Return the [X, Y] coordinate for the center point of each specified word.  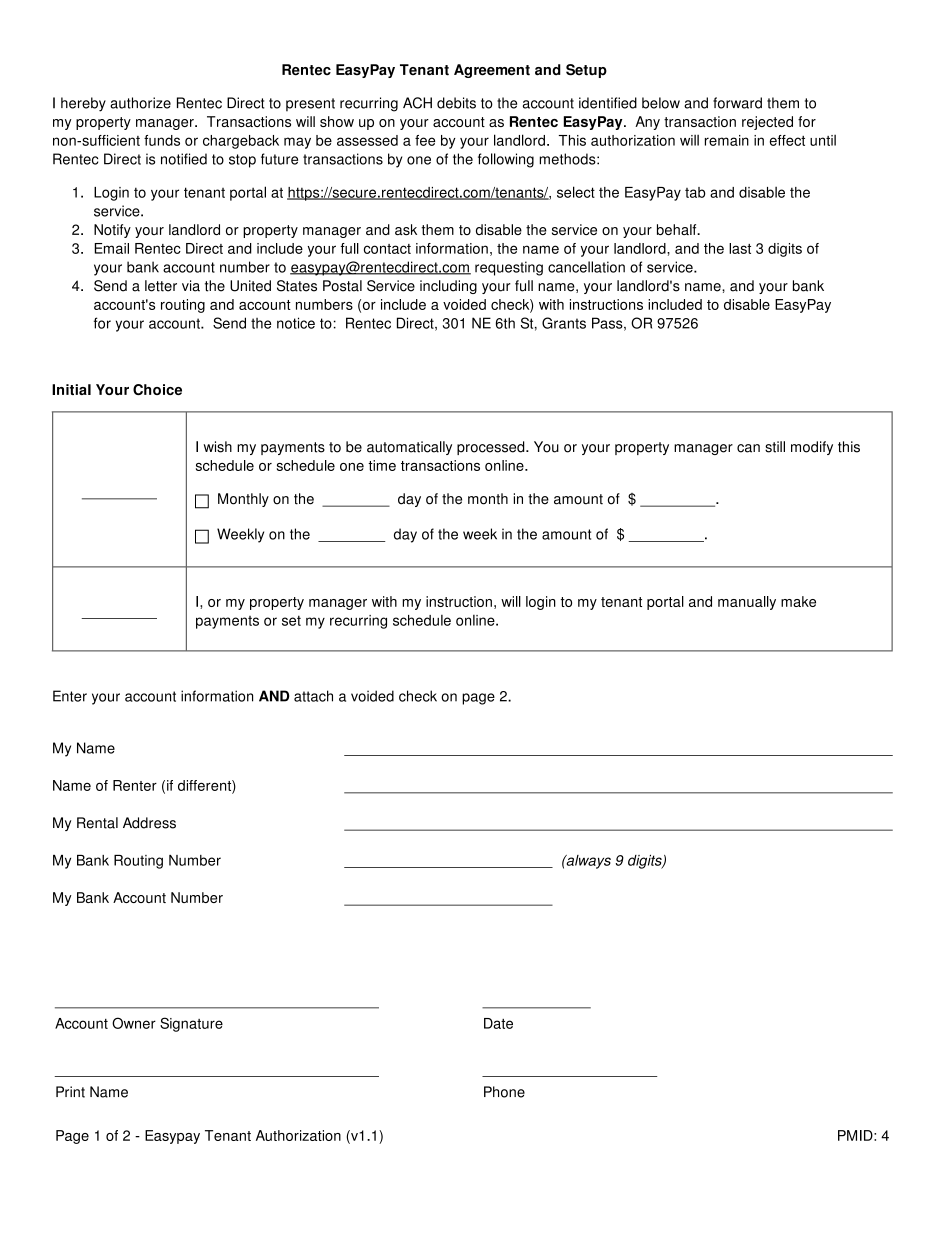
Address [149, 823]
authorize [140, 103]
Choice [157, 389]
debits [456, 103]
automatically [409, 448]
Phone [504, 1092]
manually [747, 603]
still [775, 447]
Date [498, 1023]
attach [313, 696]
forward [737, 103]
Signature [191, 1024]
